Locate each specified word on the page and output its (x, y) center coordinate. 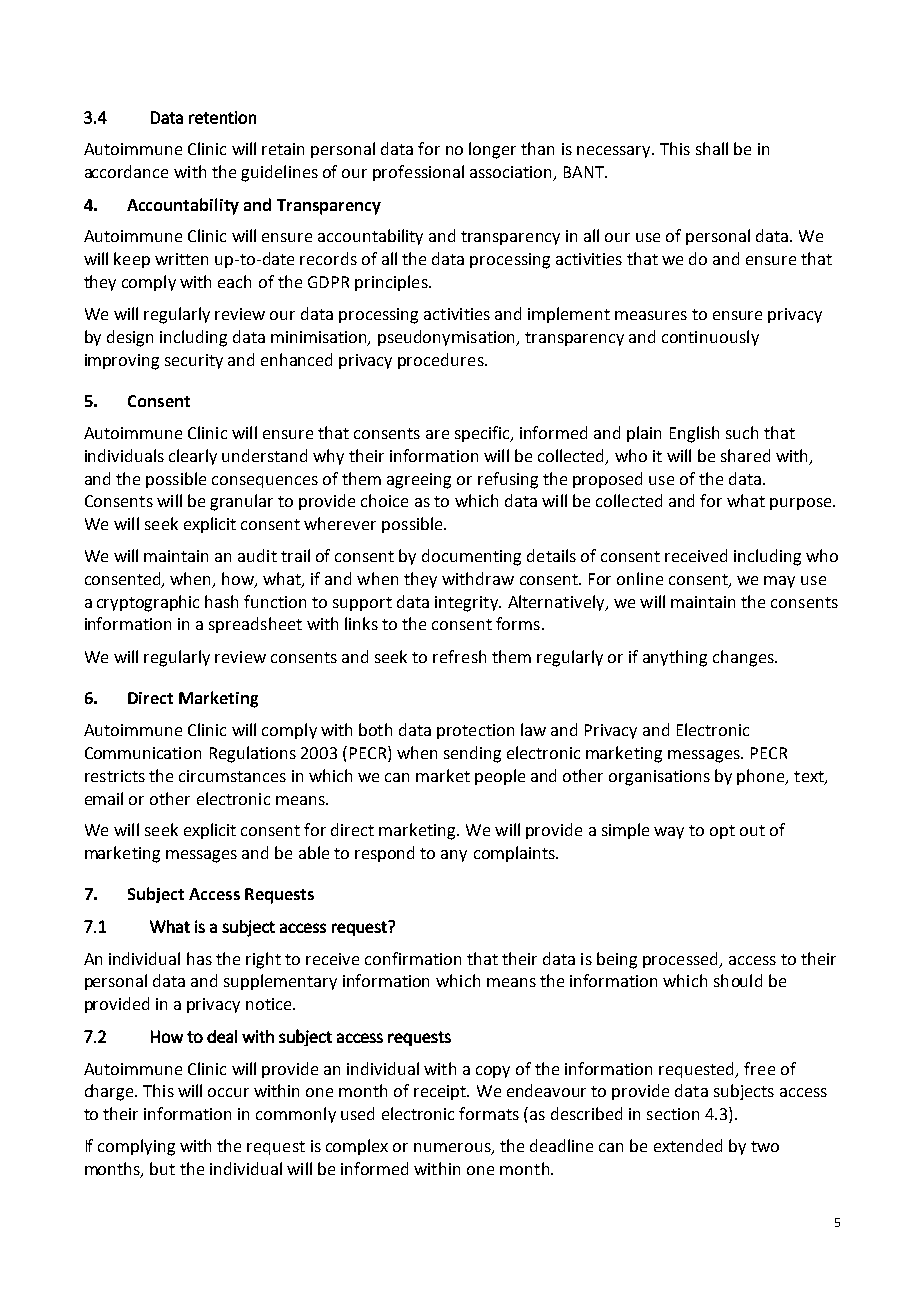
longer (492, 150)
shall (712, 148)
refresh (459, 656)
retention (222, 117)
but (162, 1168)
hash (221, 601)
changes (744, 658)
